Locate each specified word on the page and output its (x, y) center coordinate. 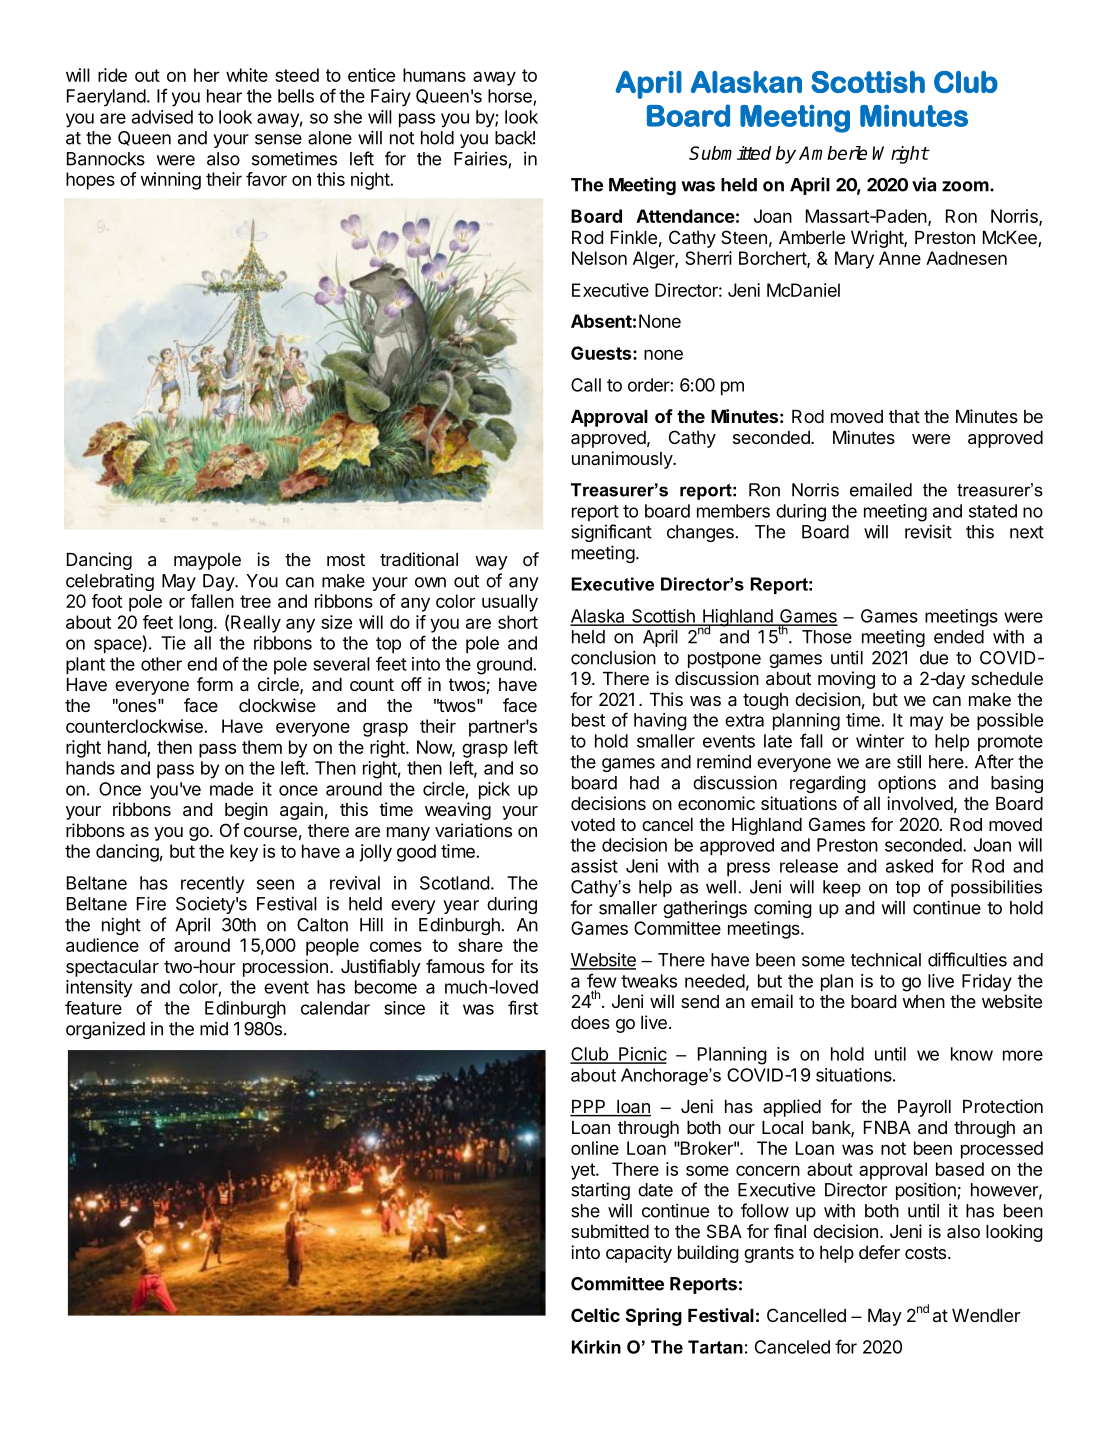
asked (909, 866)
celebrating (110, 582)
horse (511, 97)
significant (611, 533)
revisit (928, 531)
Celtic (595, 1315)
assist (594, 866)
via (924, 184)
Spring (654, 1317)
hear (224, 96)
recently (212, 885)
